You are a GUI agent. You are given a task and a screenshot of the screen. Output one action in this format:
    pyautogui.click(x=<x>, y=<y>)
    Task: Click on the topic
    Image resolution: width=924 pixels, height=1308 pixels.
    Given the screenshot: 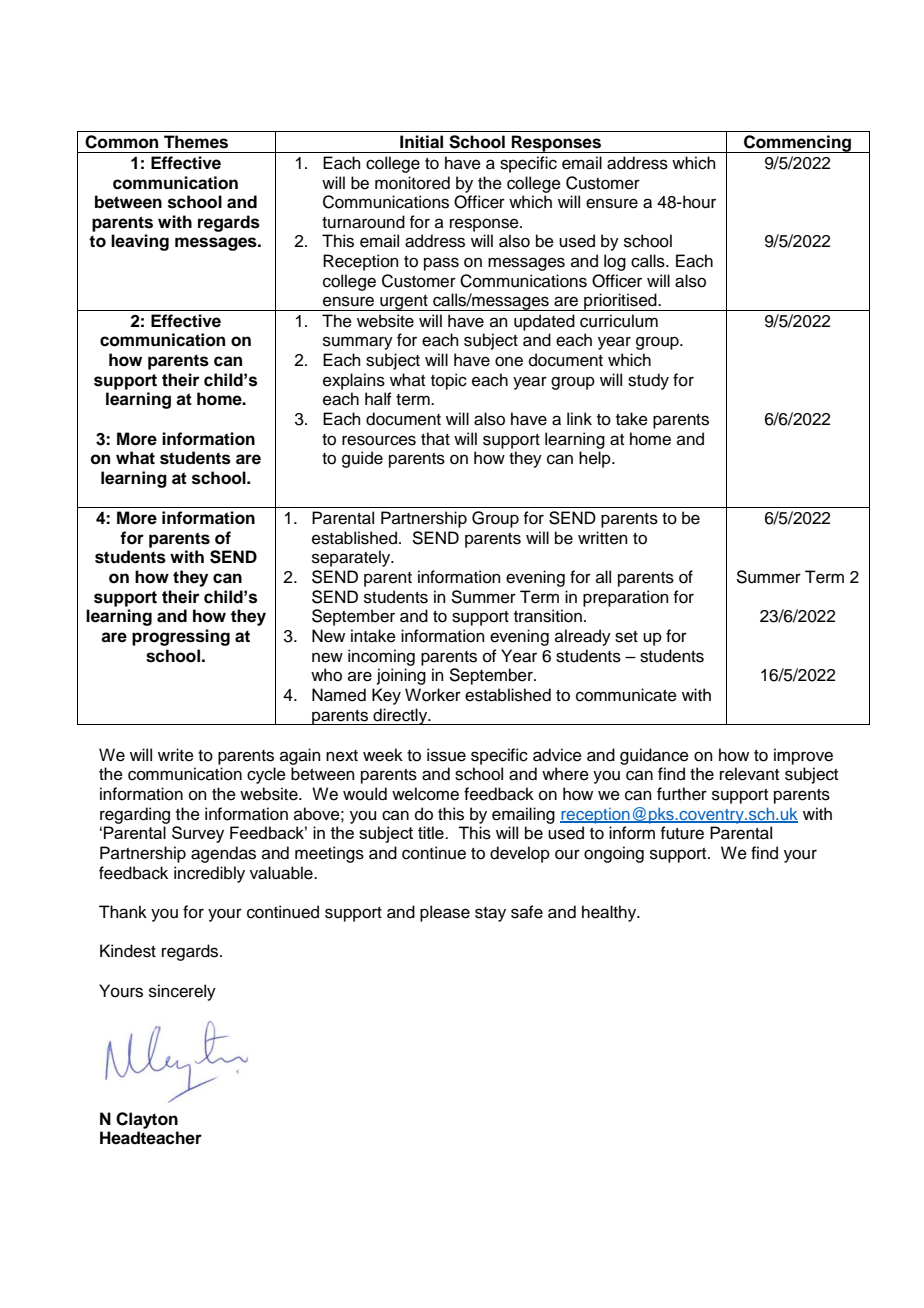 What is the action you would take?
    pyautogui.click(x=449, y=381)
